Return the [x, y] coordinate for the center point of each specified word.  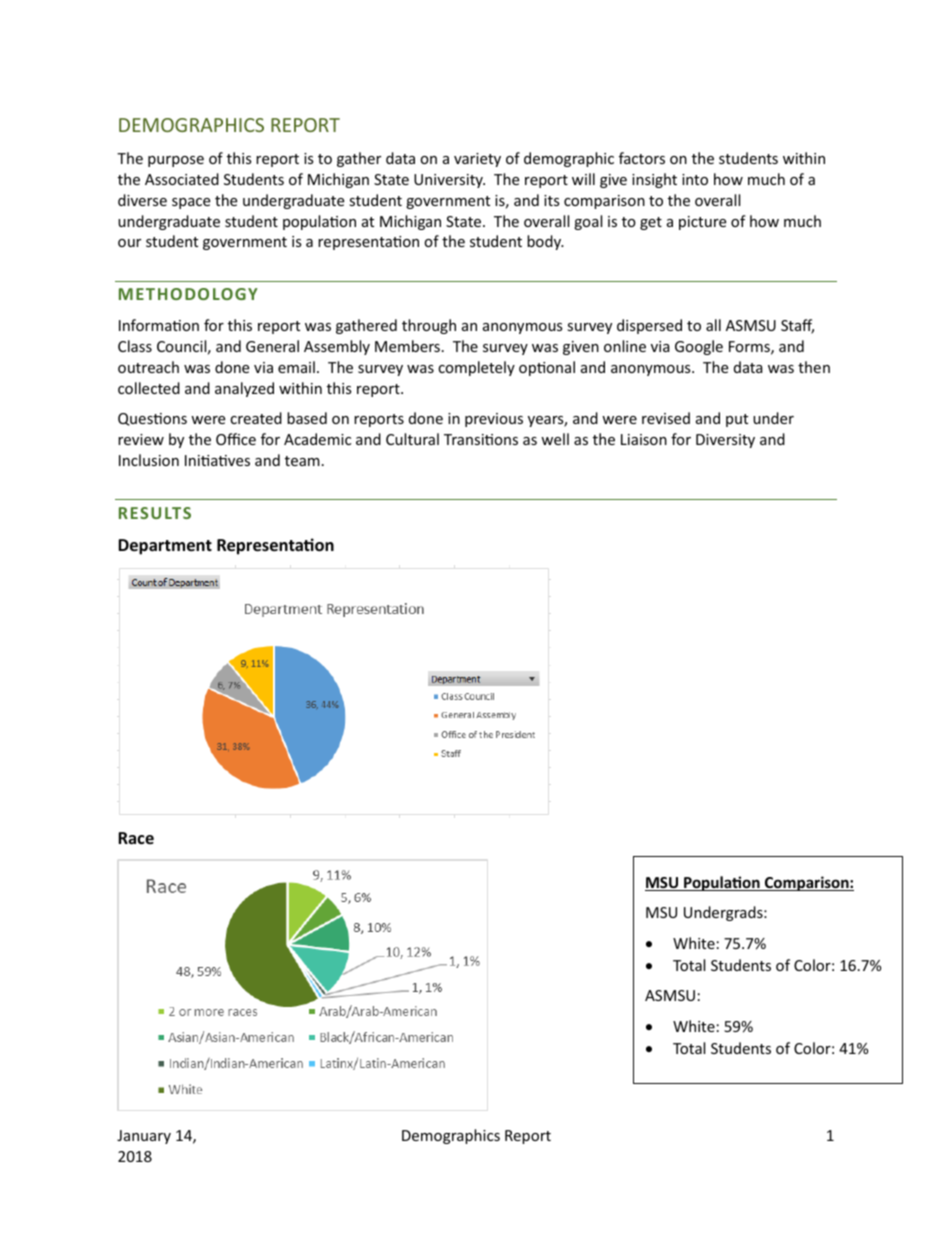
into [695, 179]
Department [165, 547]
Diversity [725, 441]
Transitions [481, 439]
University [449, 181]
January [144, 1137]
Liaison [644, 439]
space [191, 203]
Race [136, 838]
